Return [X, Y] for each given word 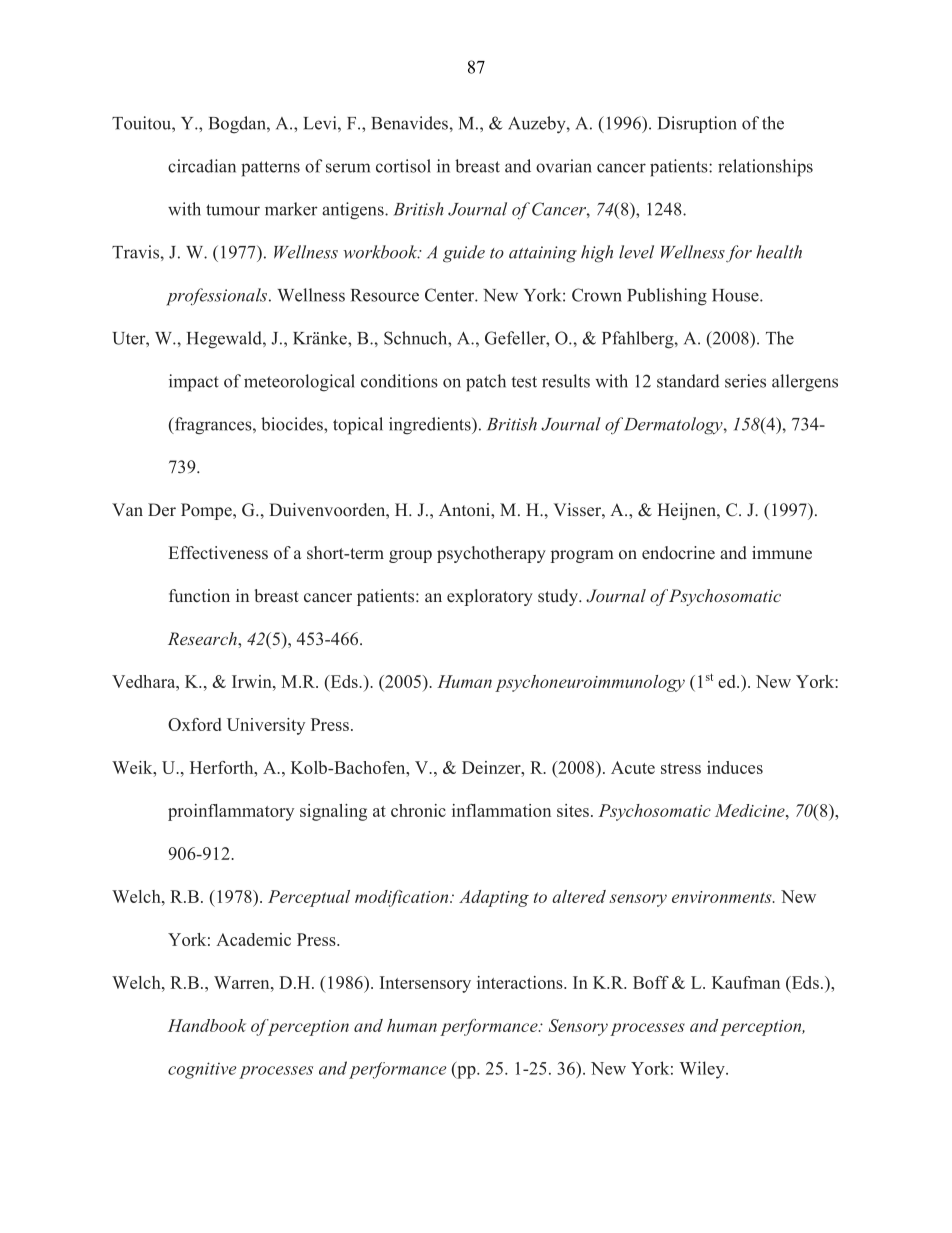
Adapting [494, 898]
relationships [765, 168]
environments [723, 897]
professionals [218, 297]
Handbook [207, 1025]
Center [450, 295]
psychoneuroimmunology [590, 683]
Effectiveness [218, 553]
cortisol [403, 166]
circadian [202, 166]
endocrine [678, 553]
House [736, 295]
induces [735, 767]
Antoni [465, 509]
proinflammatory [231, 812]
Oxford [194, 724]
